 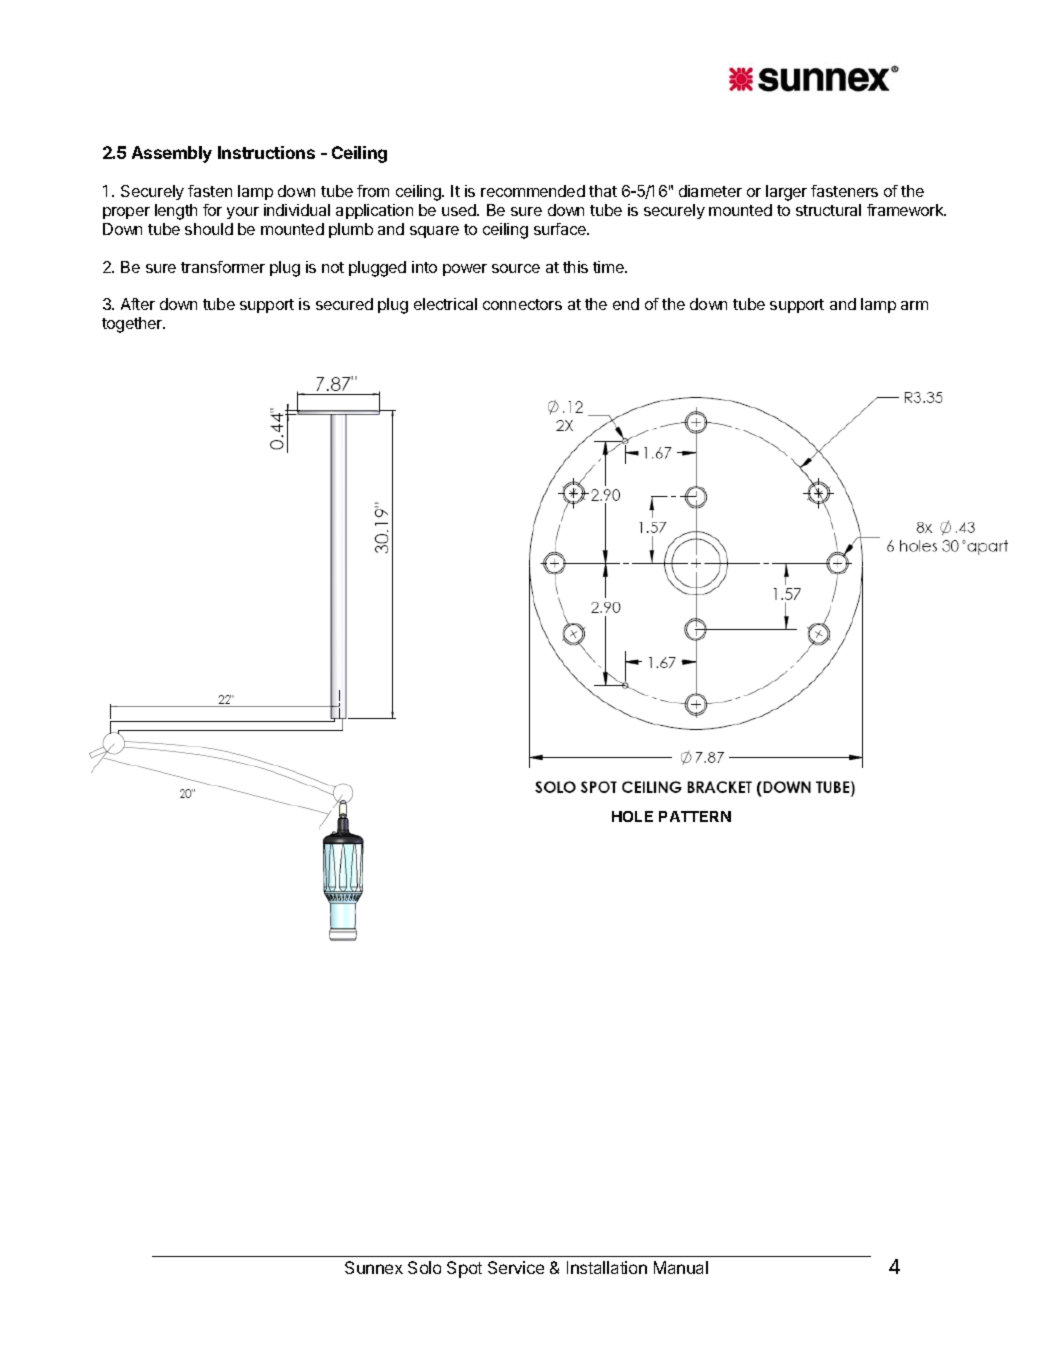 What do you see at coordinates (681, 1267) in the screenshot?
I see `Manual` at bounding box center [681, 1267].
